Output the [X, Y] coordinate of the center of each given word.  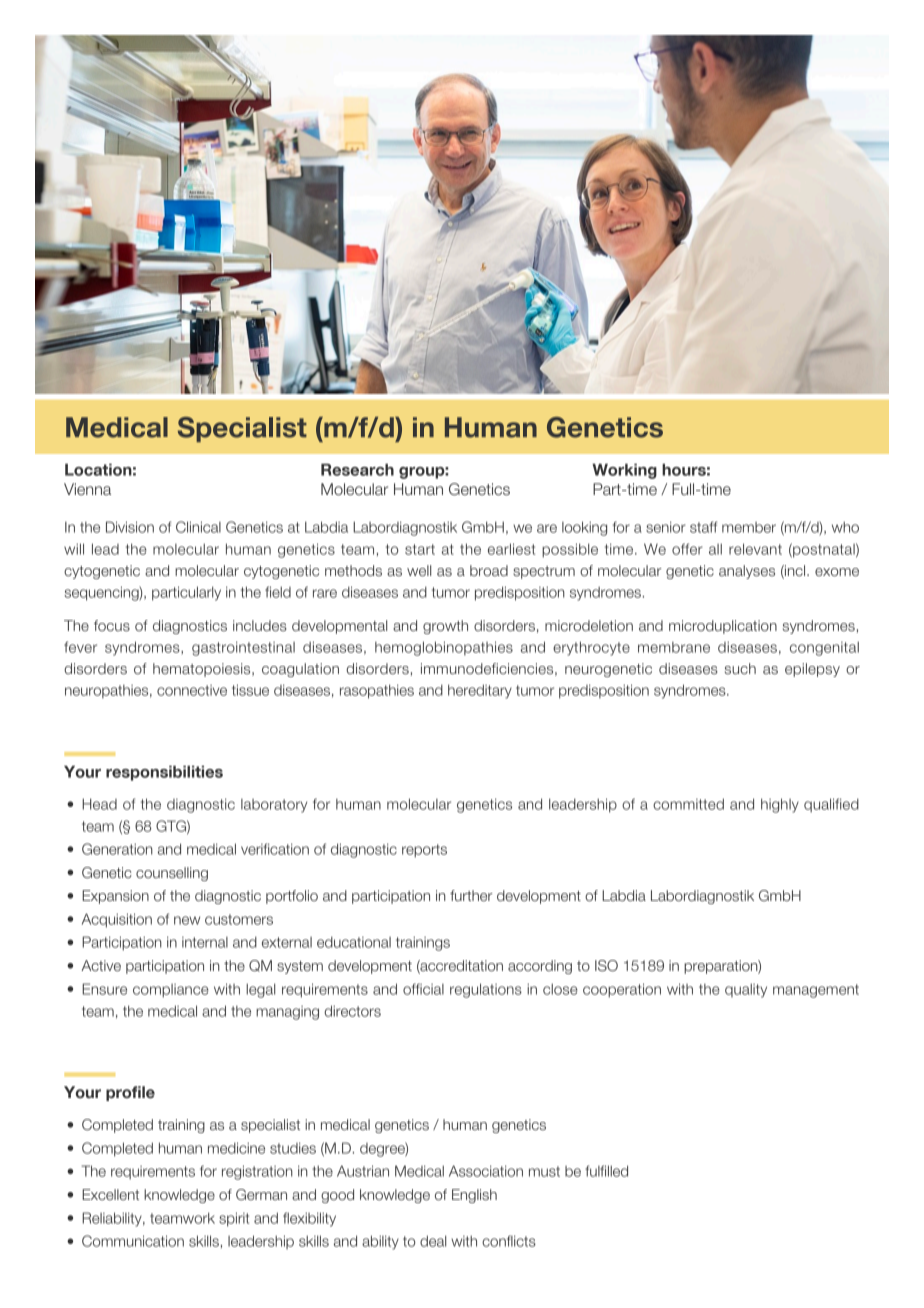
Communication [133, 1241]
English [474, 1196]
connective [192, 690]
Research [357, 469]
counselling [172, 874]
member [749, 527]
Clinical [198, 527]
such [740, 668]
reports [424, 851]
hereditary [480, 691]
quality [746, 990]
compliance [171, 991]
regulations [486, 990]
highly [780, 805]
